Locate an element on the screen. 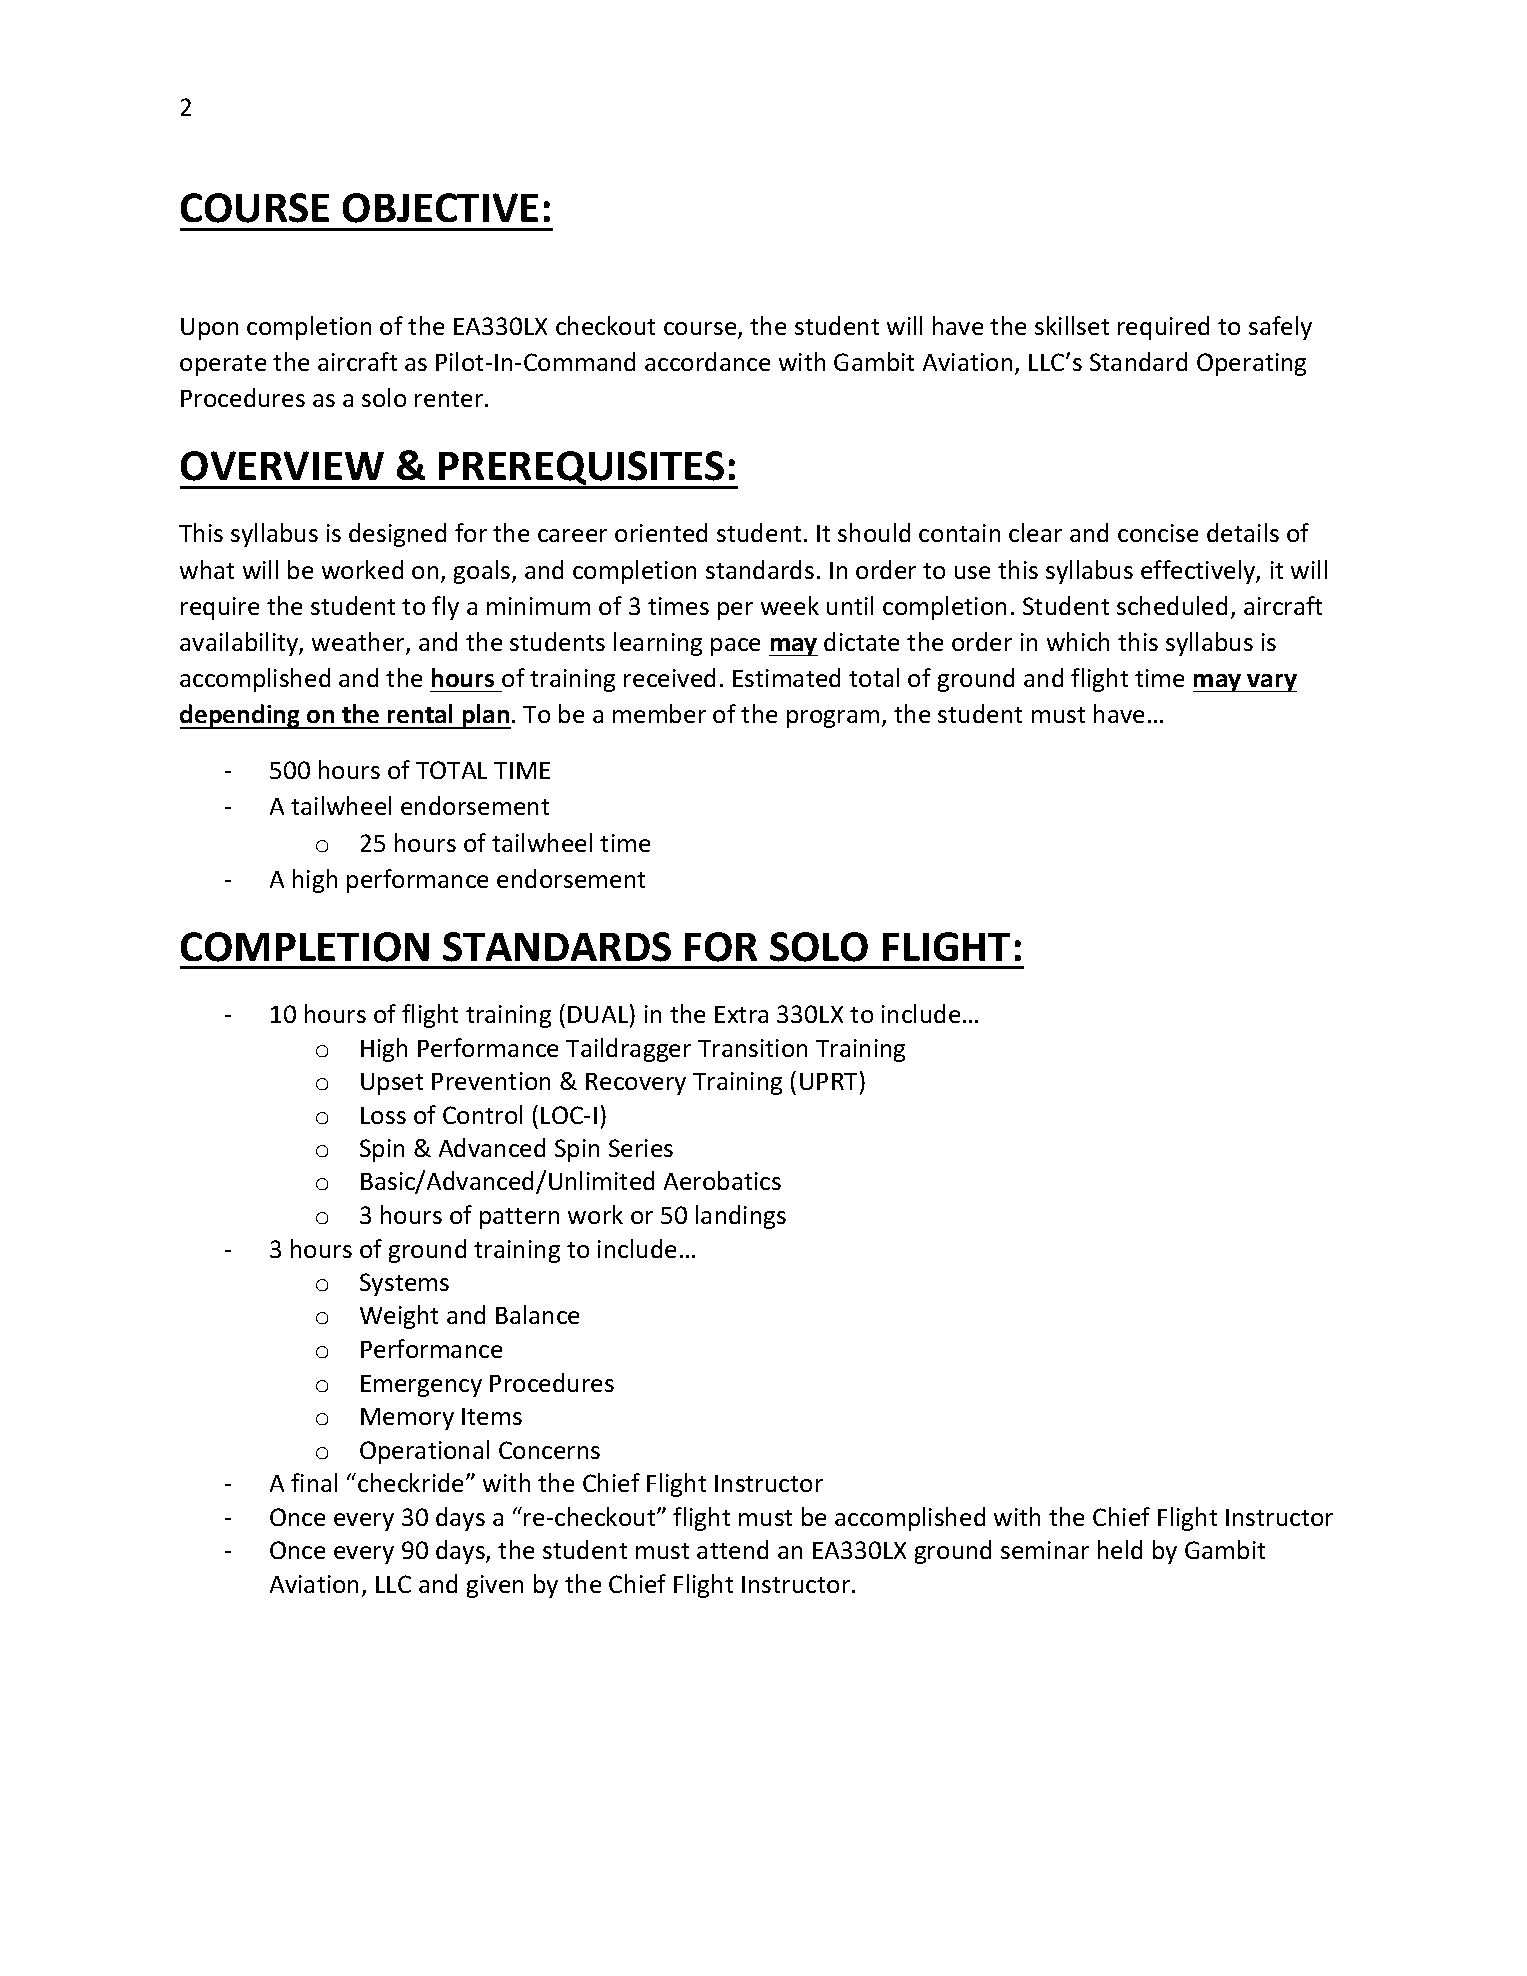 The image size is (1527, 1976). final is located at coordinates (314, 1482).
